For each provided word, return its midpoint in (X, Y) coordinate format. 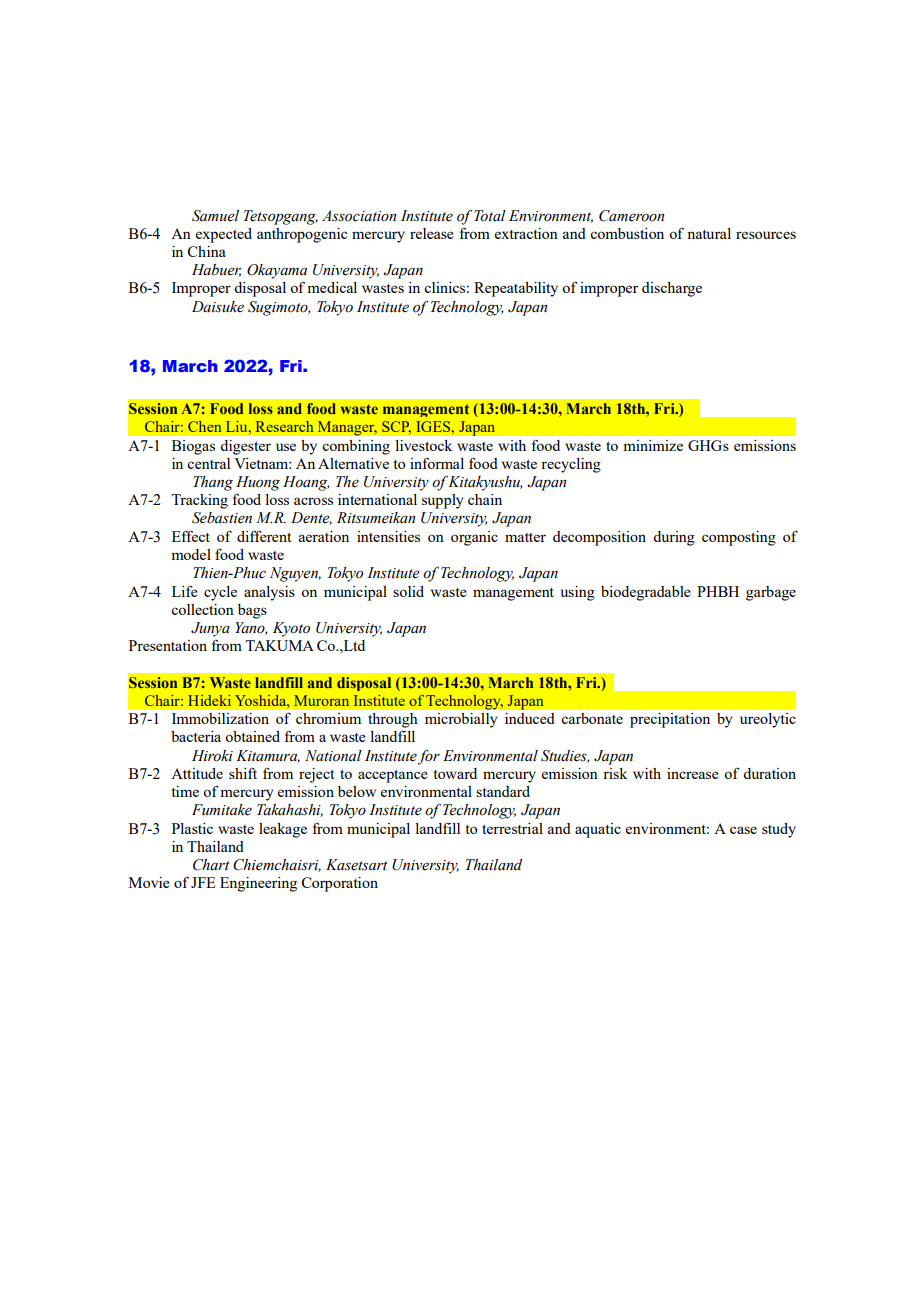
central (208, 463)
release (432, 233)
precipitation (670, 720)
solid (408, 591)
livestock (423, 445)
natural (709, 233)
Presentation (168, 645)
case (743, 830)
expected (224, 235)
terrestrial (512, 828)
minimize (653, 445)
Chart (211, 865)
